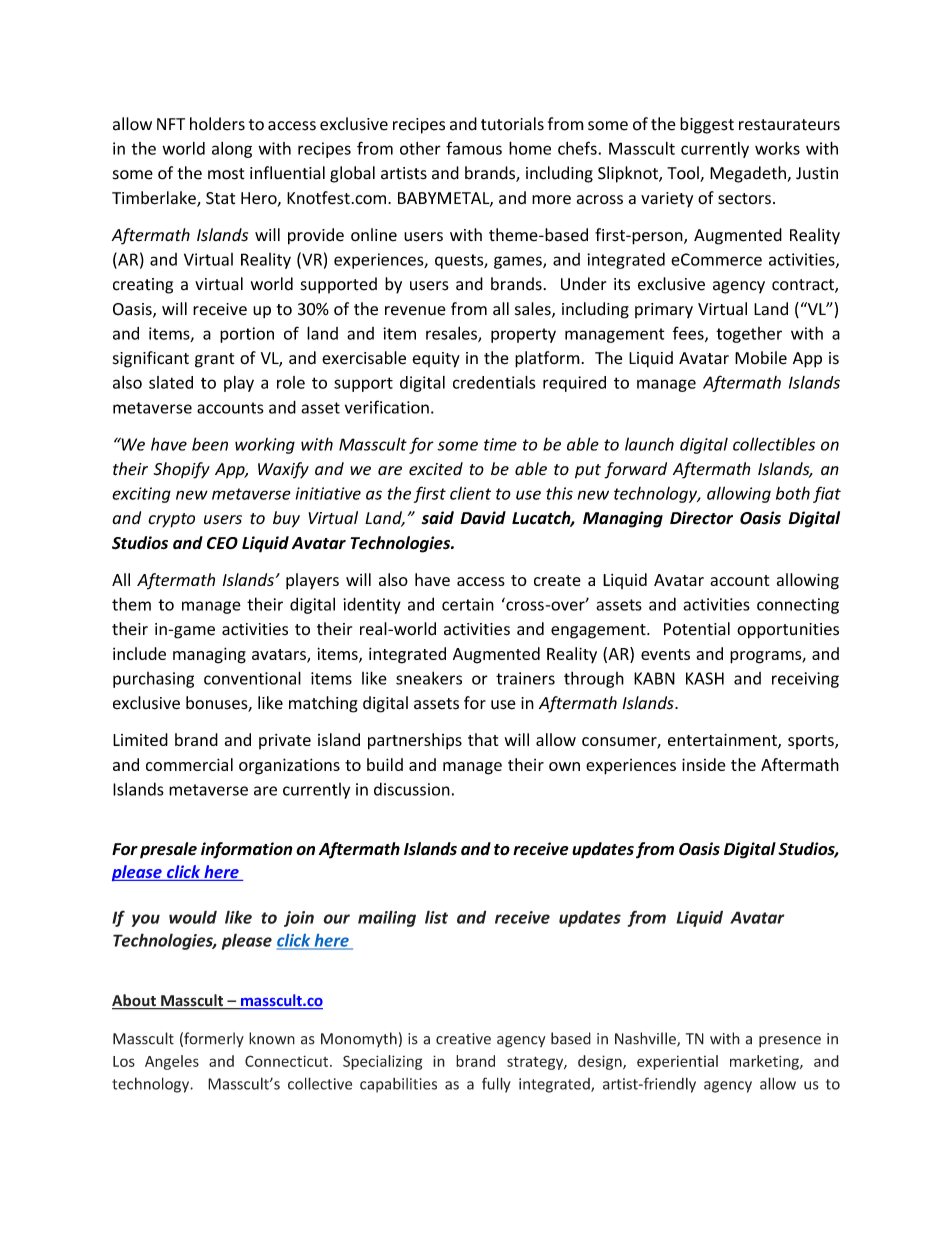 This screenshot has width=952, height=1233. I want to click on along, so click(232, 150).
